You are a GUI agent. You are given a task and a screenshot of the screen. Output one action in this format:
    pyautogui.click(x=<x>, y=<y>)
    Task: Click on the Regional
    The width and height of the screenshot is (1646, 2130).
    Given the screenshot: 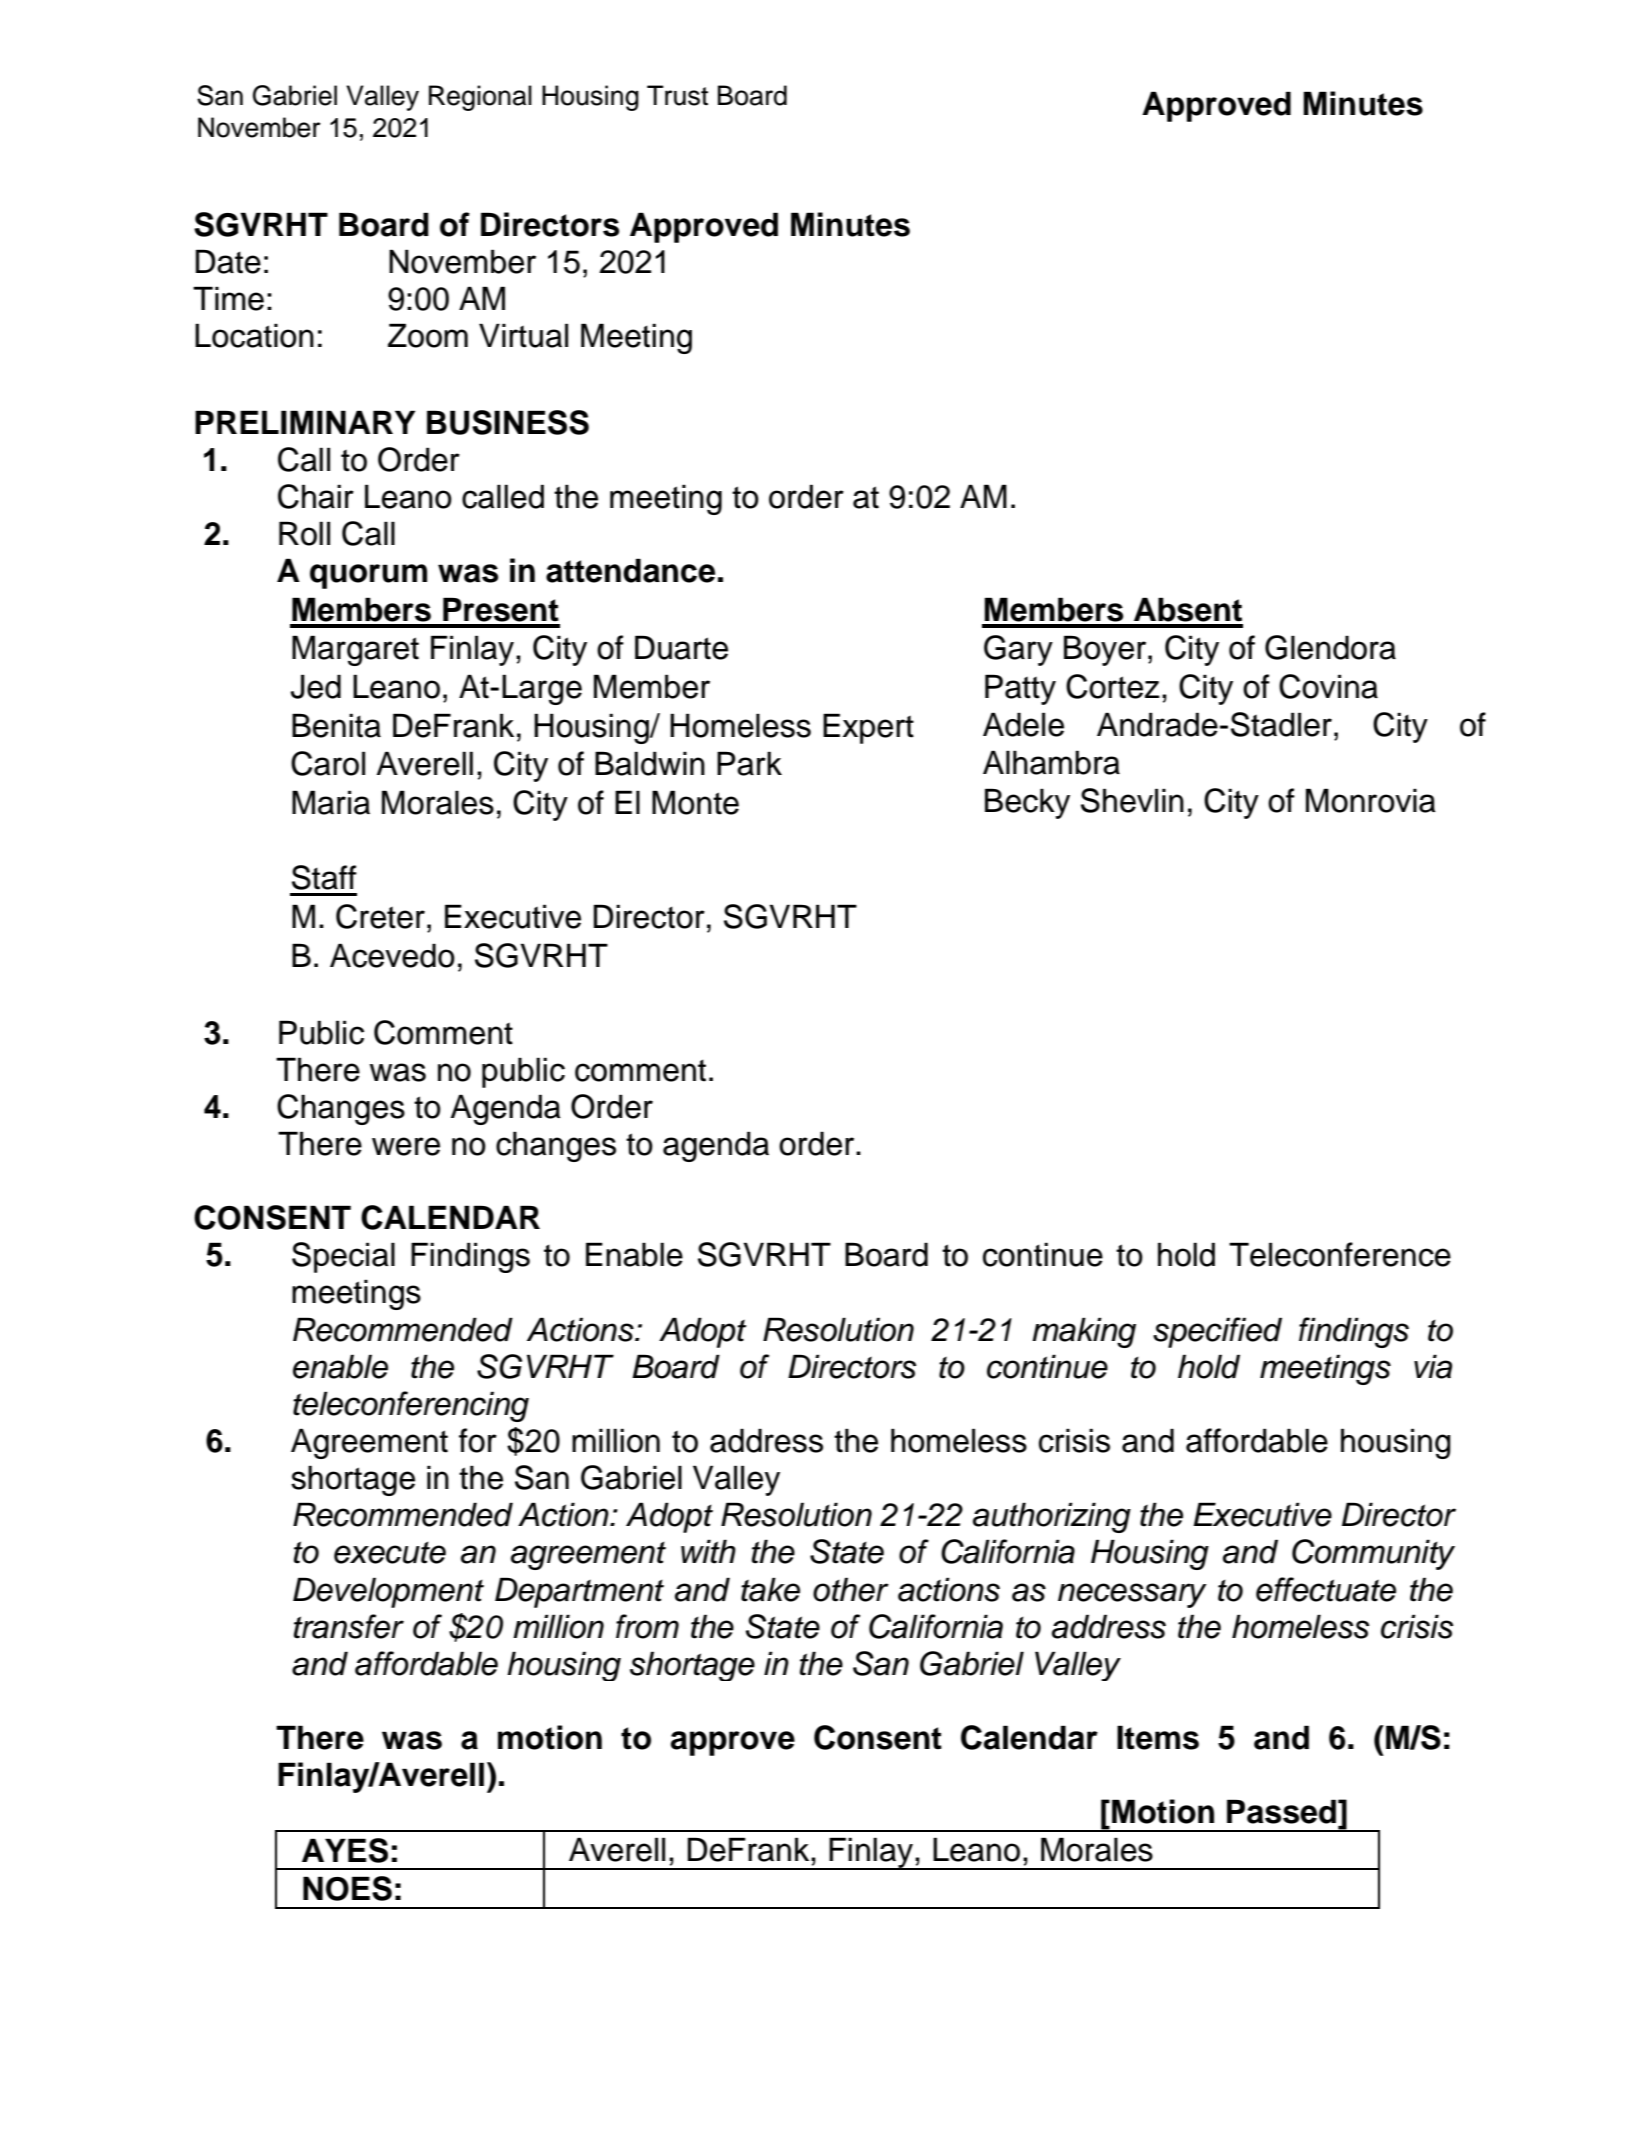 What is the action you would take?
    pyautogui.click(x=480, y=98)
